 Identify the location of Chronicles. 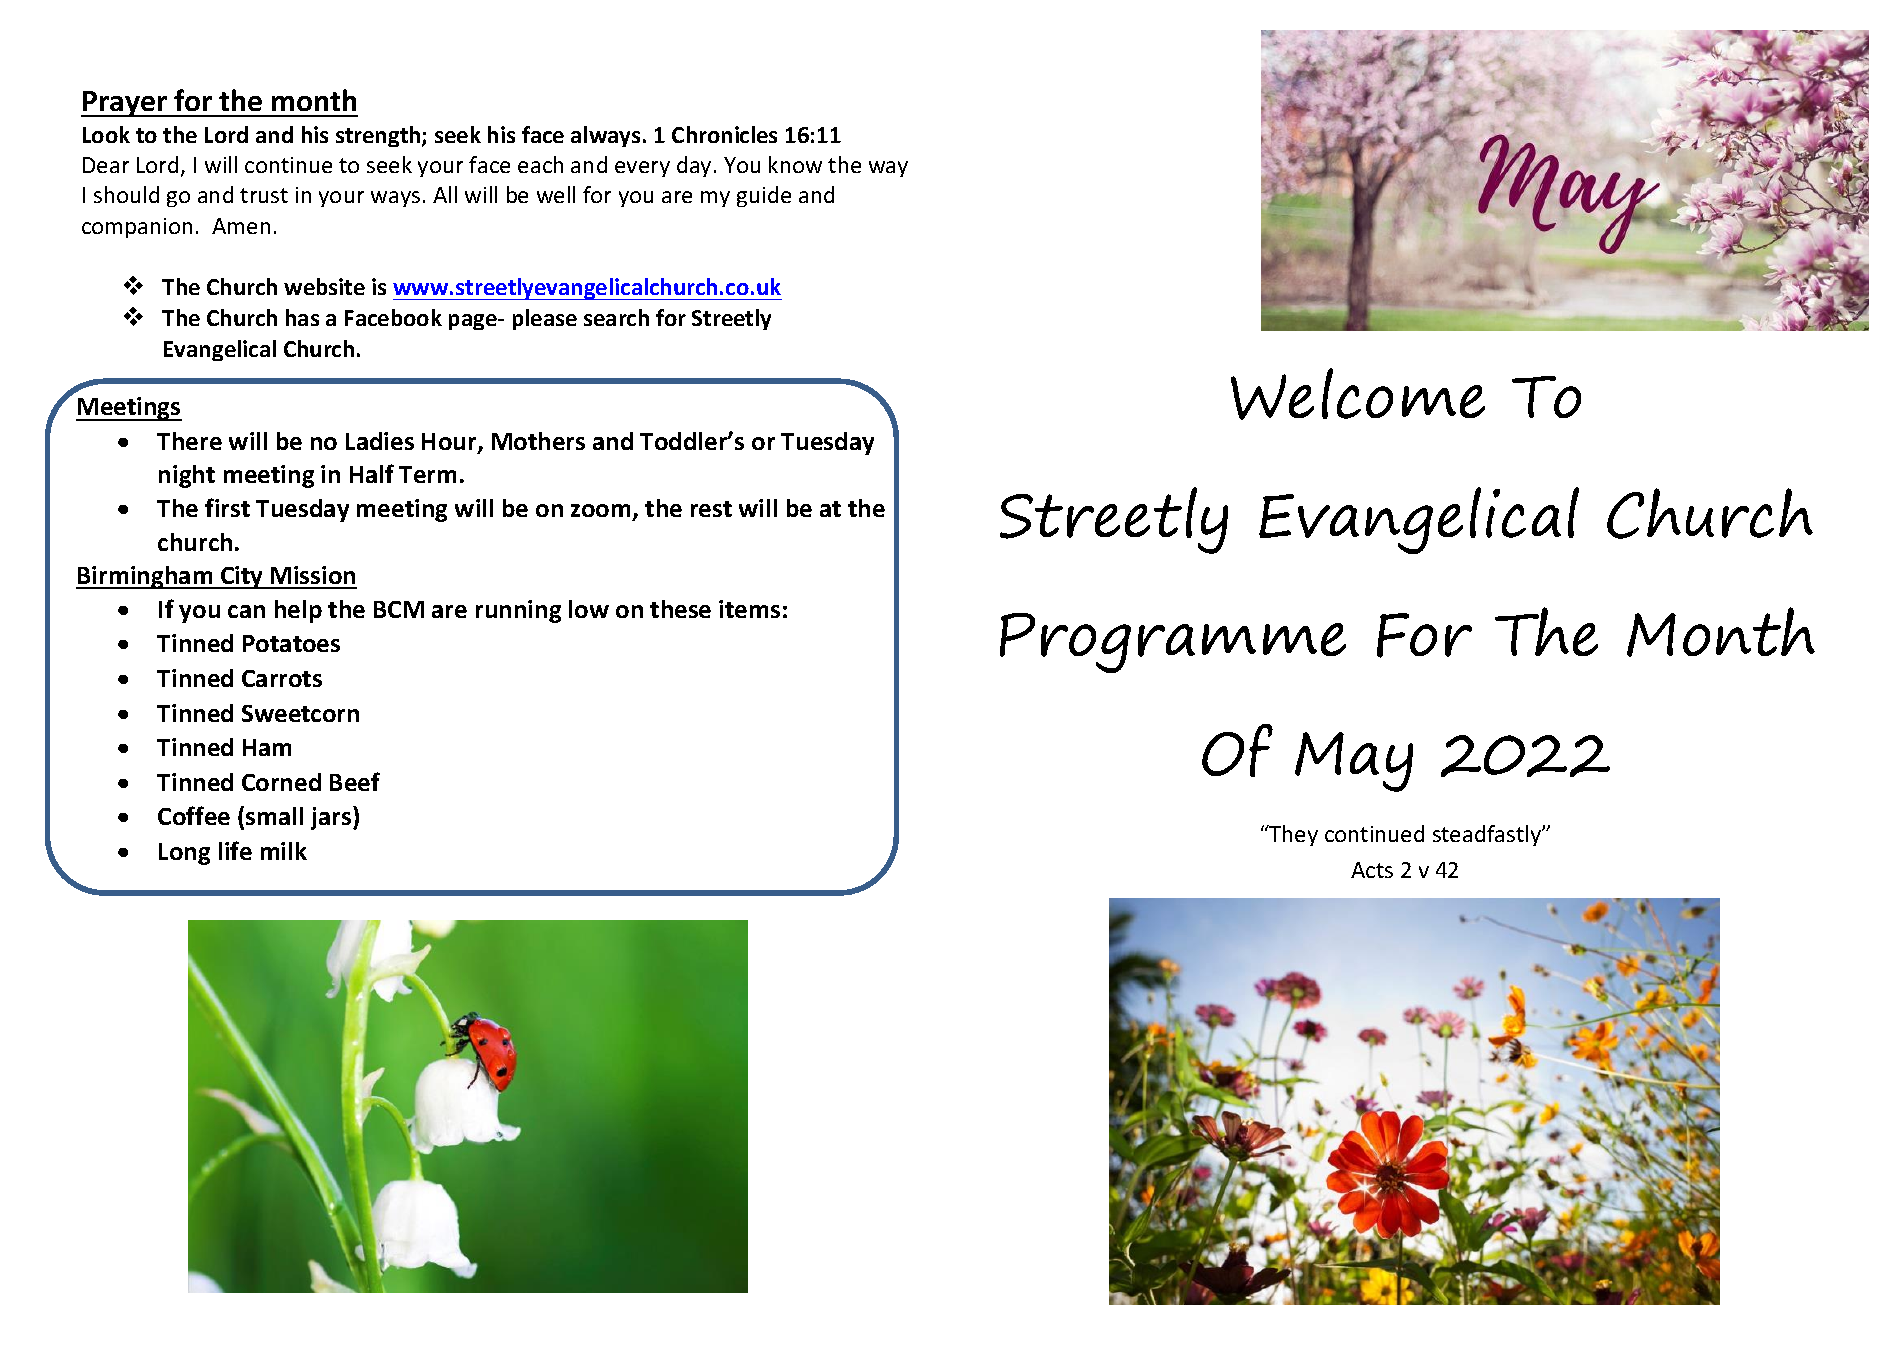
(724, 134).
